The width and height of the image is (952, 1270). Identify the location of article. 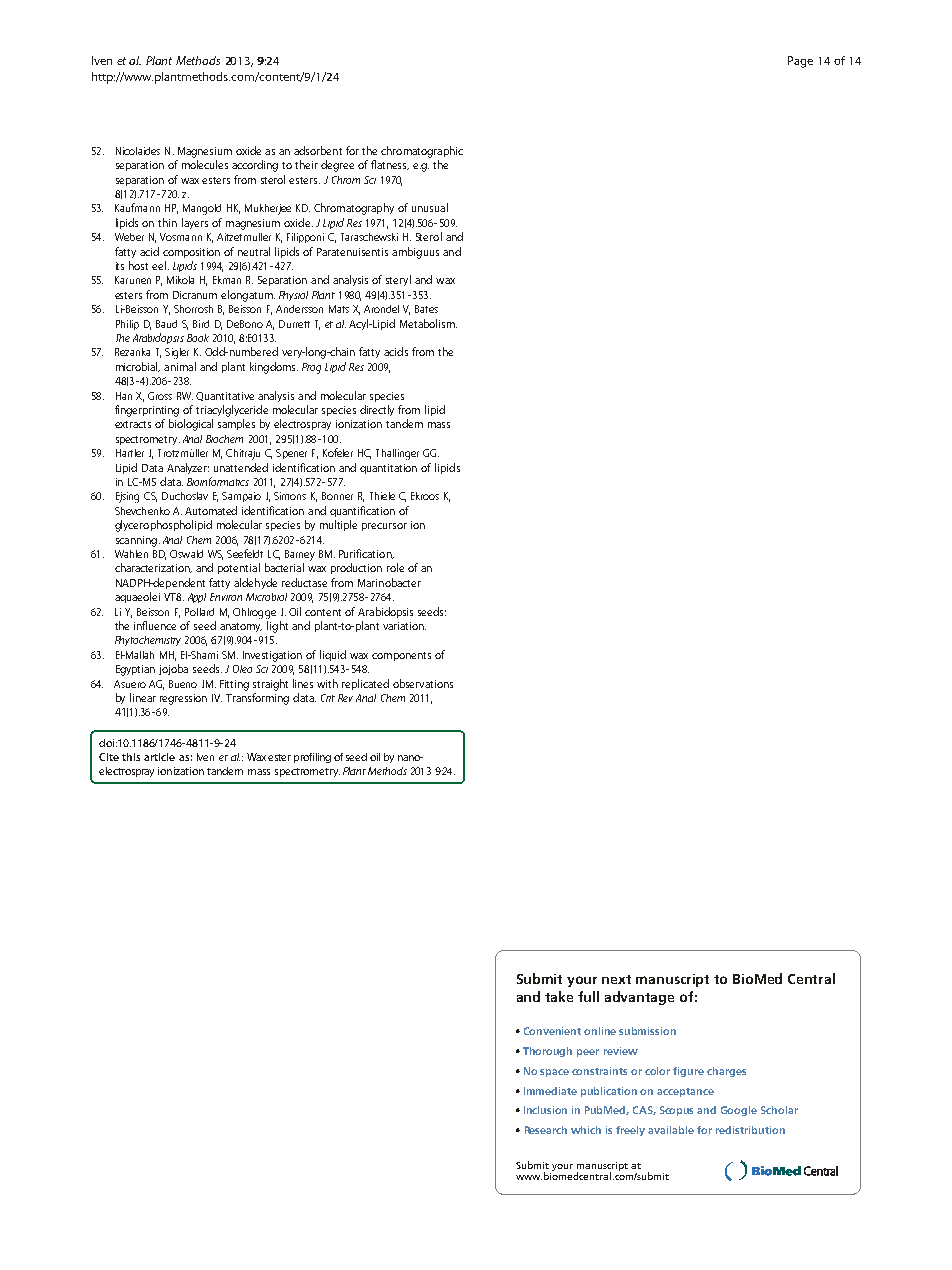
(159, 757).
